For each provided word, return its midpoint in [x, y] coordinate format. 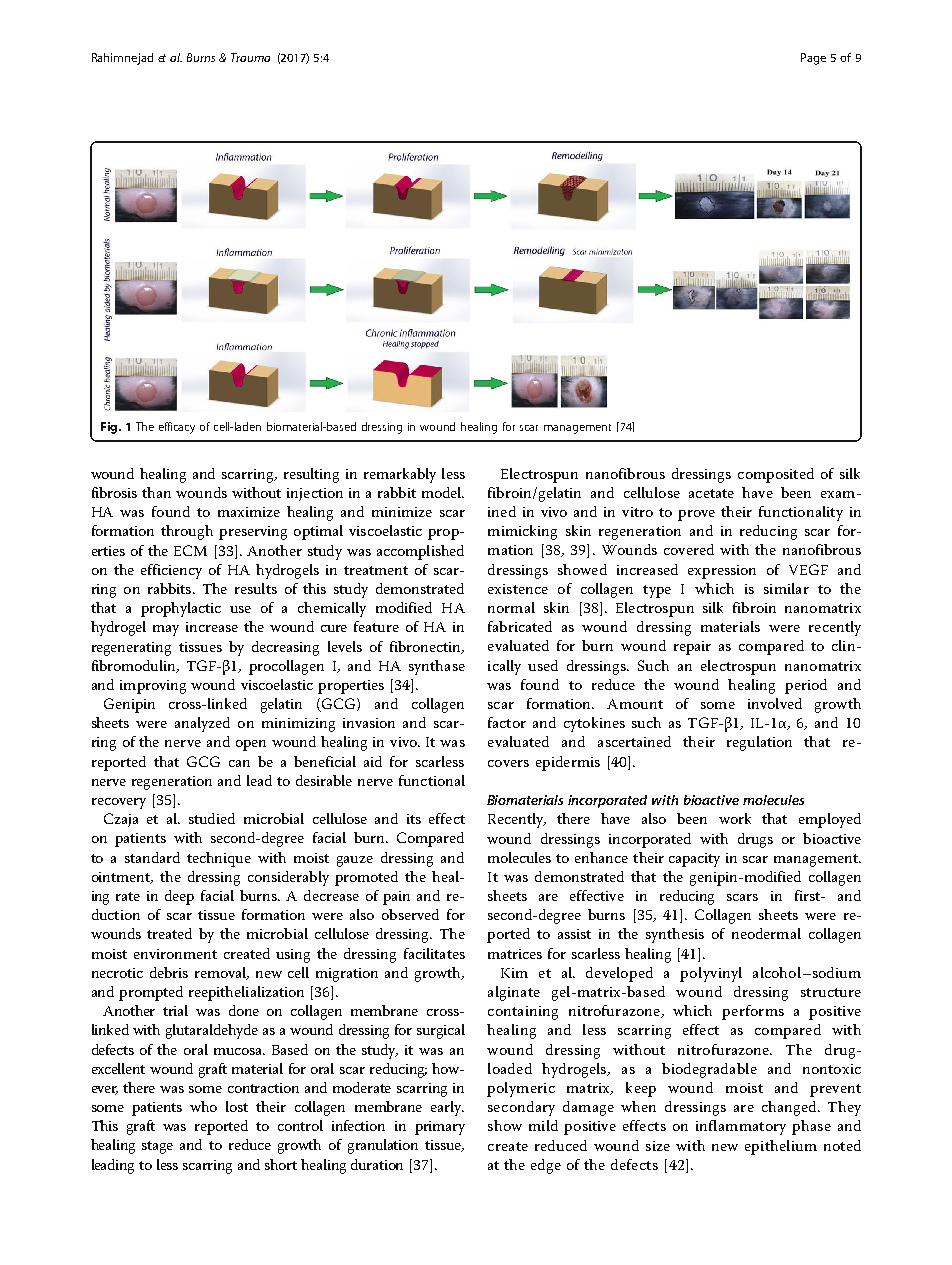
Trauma [250, 57]
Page [813, 59]
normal [511, 607]
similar [786, 588]
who [203, 1106]
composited [776, 475]
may [166, 630]
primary [440, 1128]
